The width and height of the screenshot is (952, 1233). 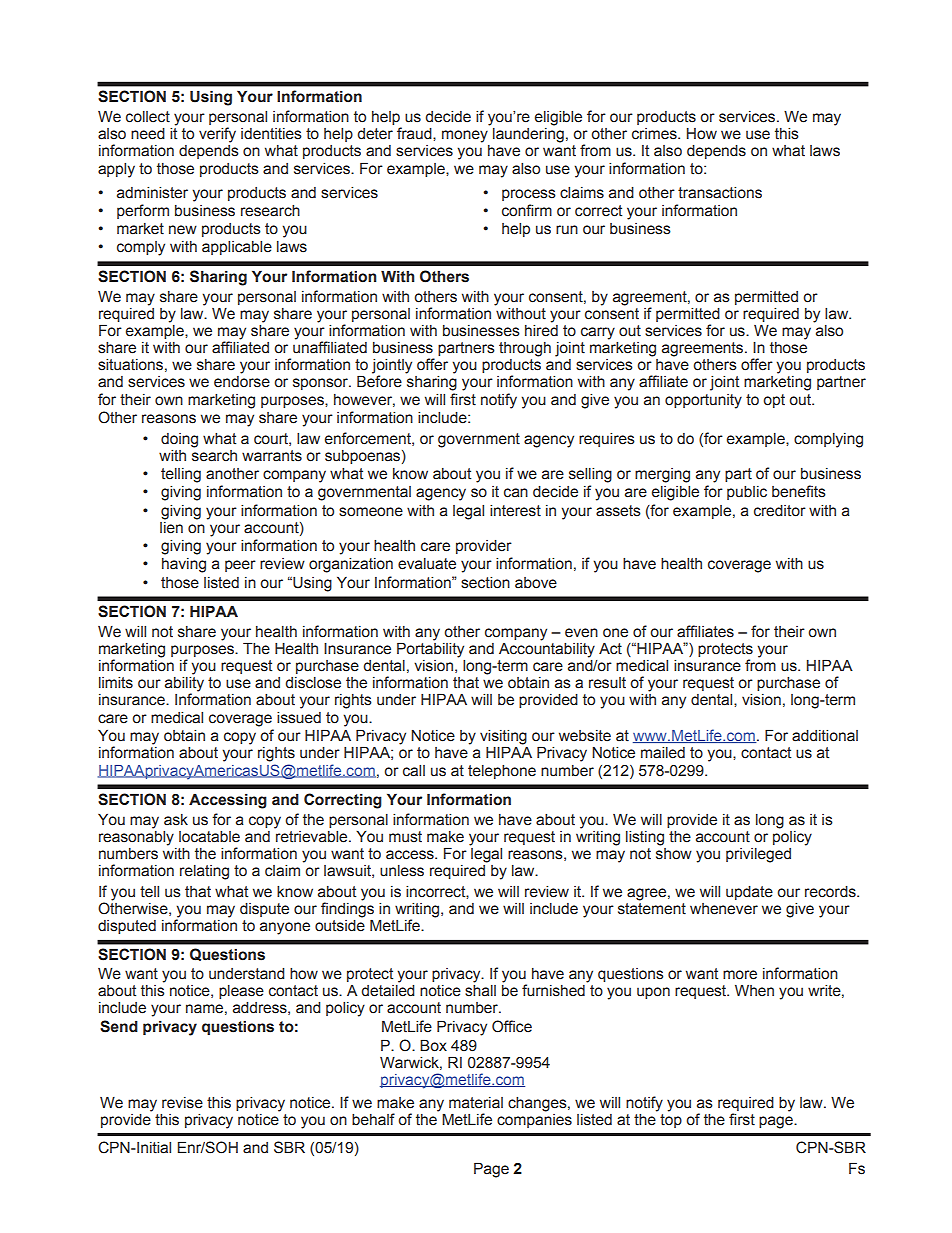 I want to click on above, so click(x=536, y=583).
